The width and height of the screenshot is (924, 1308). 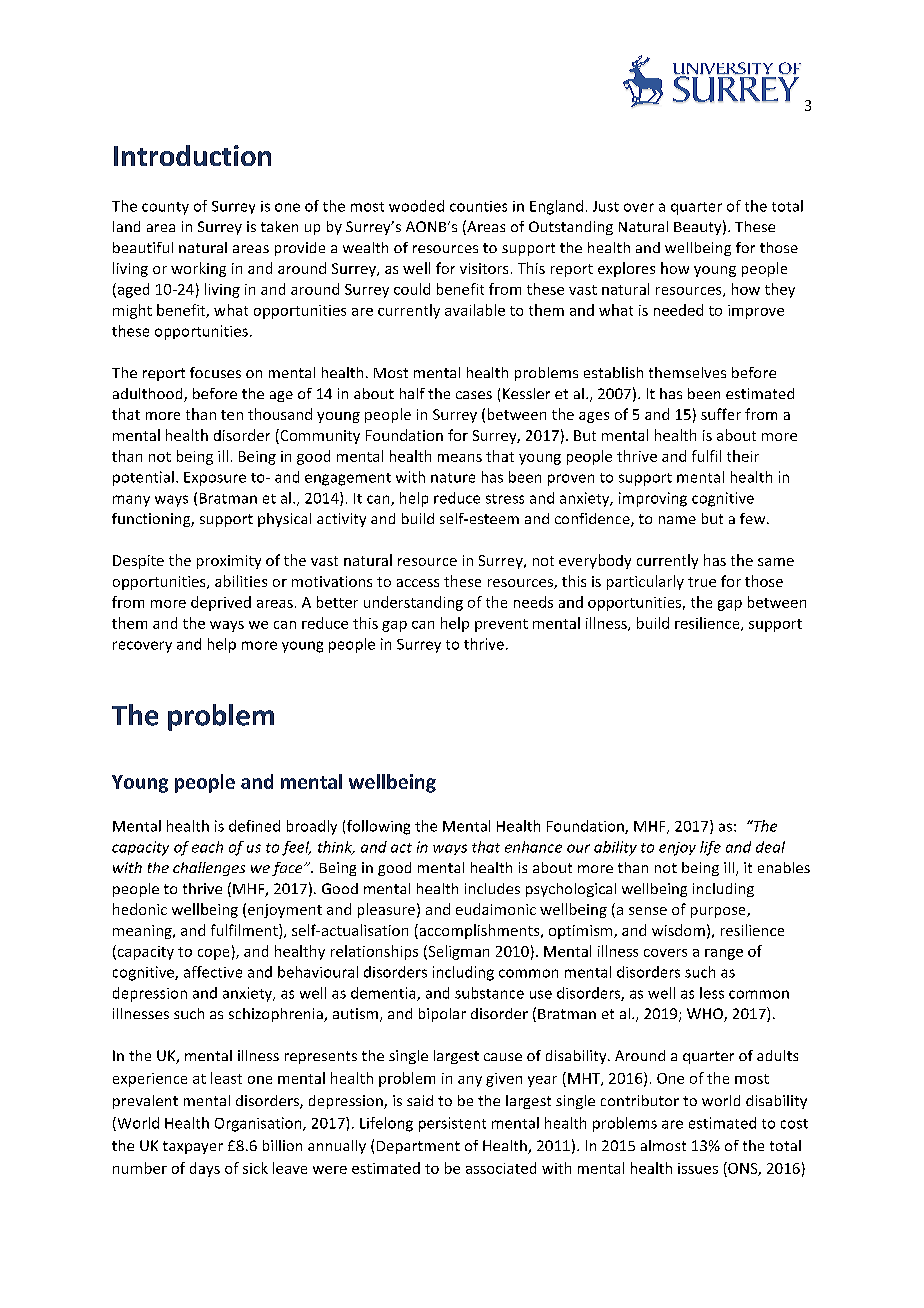 I want to click on taxpayer, so click(x=193, y=1147).
